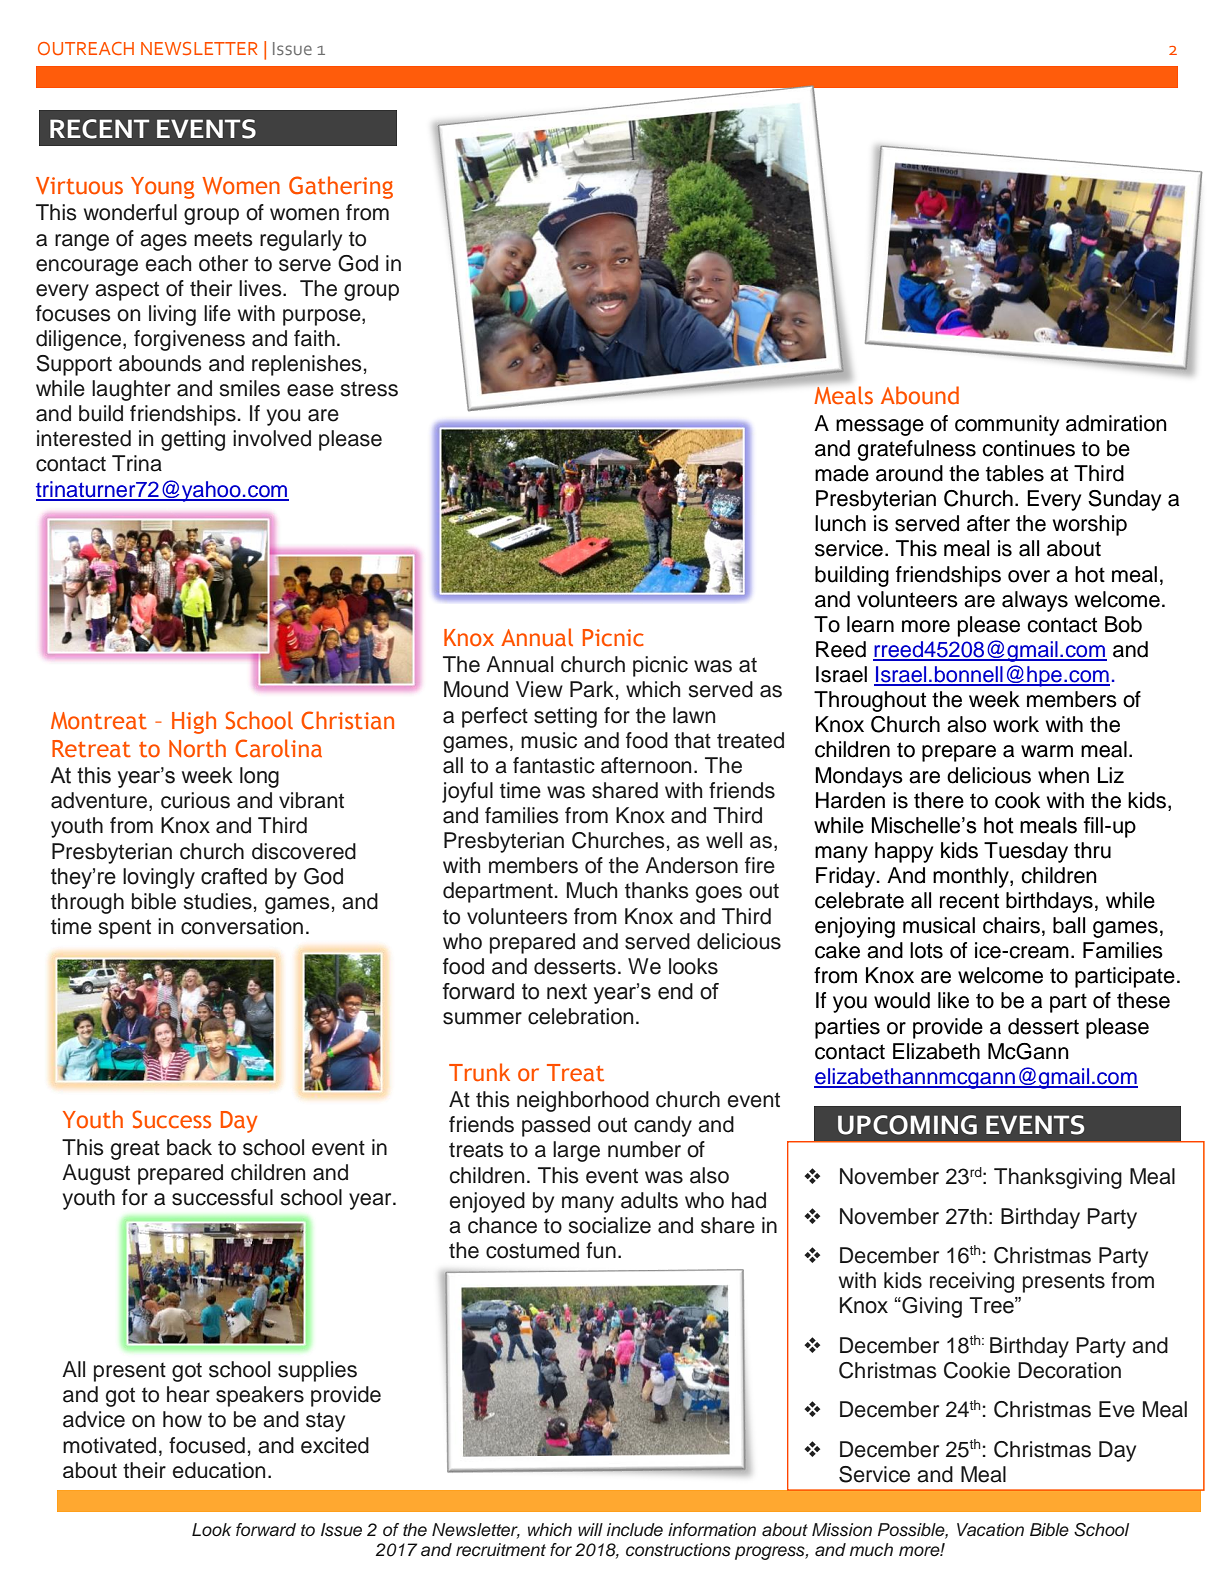 The height and width of the screenshot is (1572, 1215). What do you see at coordinates (1007, 425) in the screenshot?
I see `community` at bounding box center [1007, 425].
